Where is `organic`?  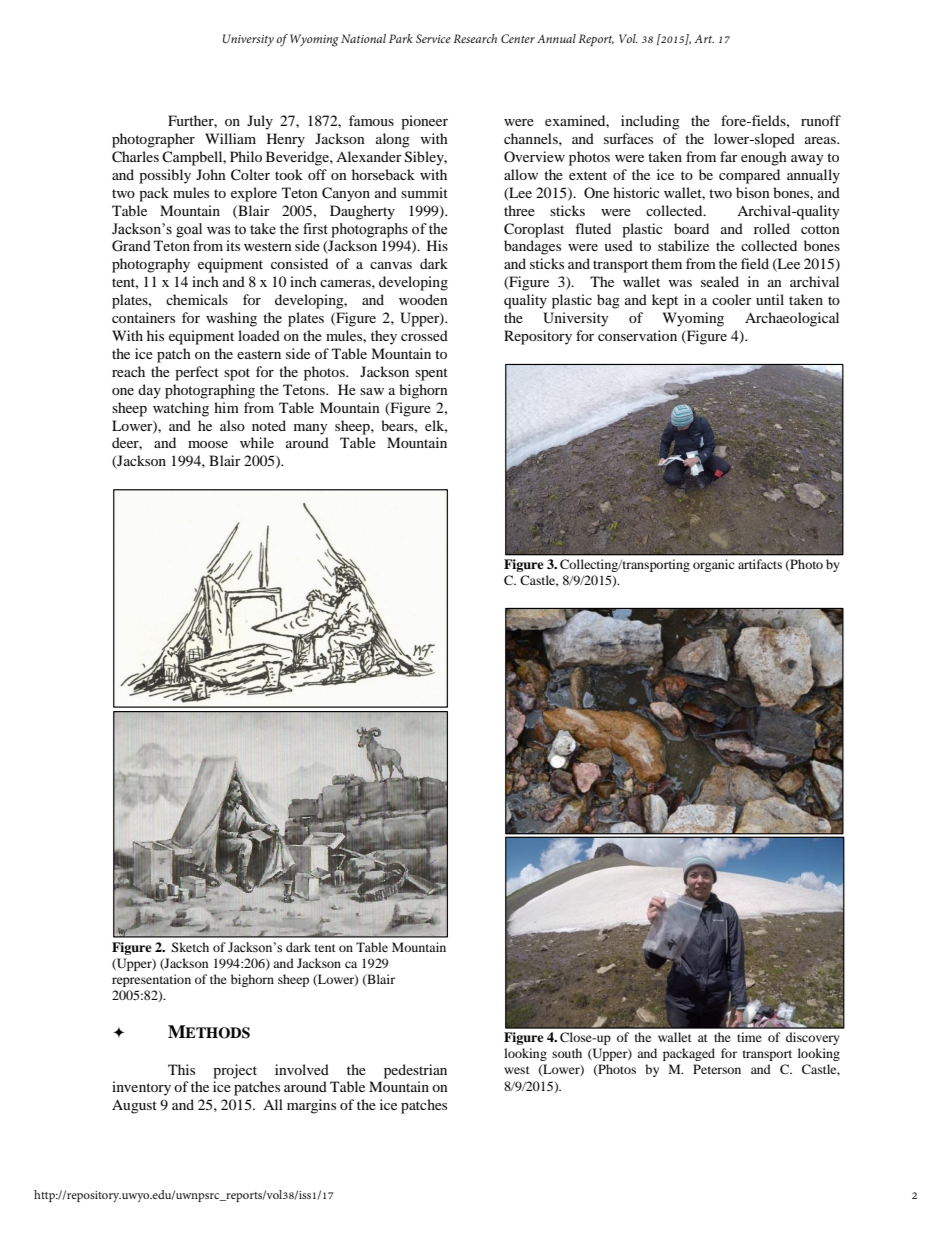 organic is located at coordinates (714, 565).
